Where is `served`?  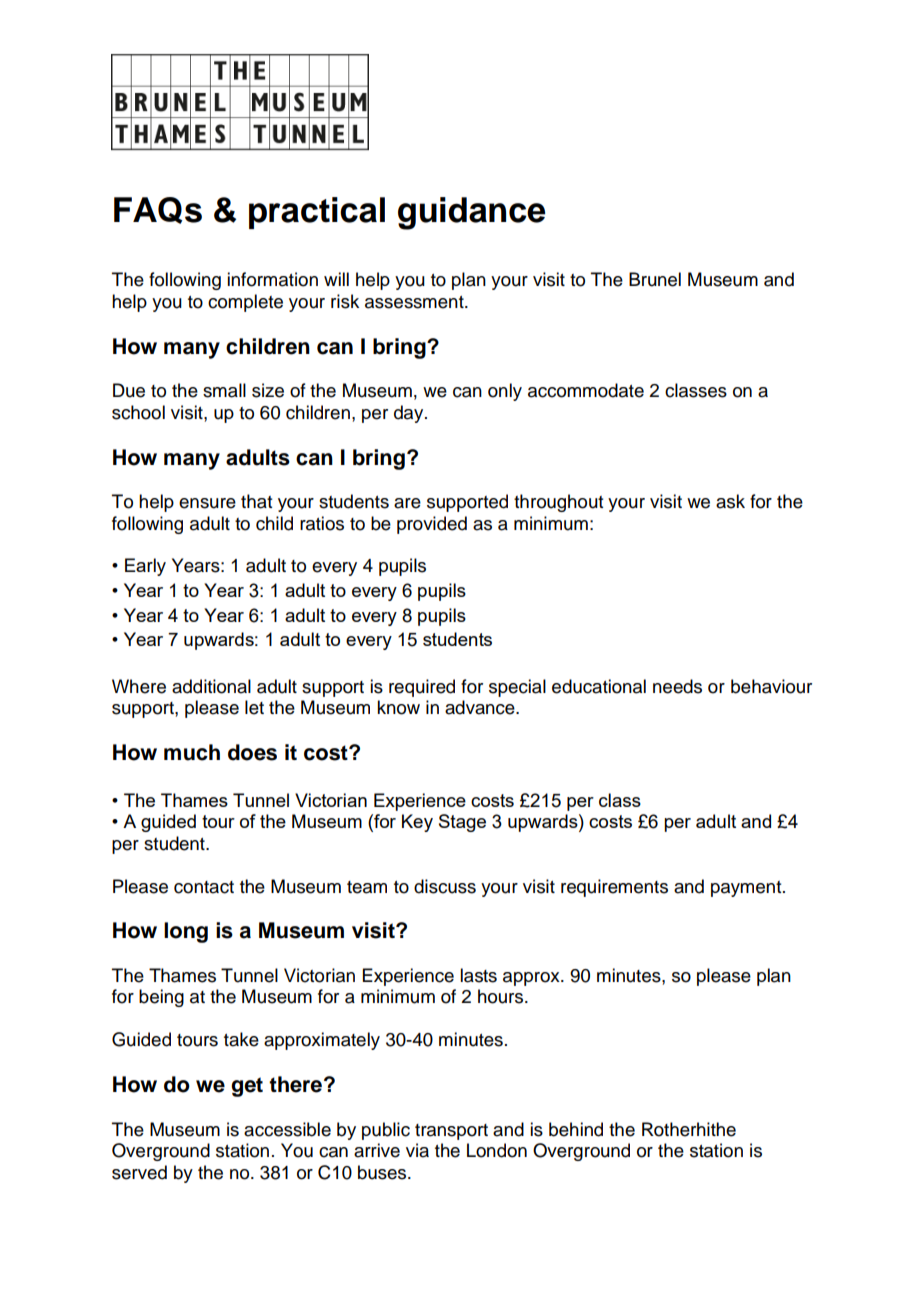
served is located at coordinates (139, 1172).
